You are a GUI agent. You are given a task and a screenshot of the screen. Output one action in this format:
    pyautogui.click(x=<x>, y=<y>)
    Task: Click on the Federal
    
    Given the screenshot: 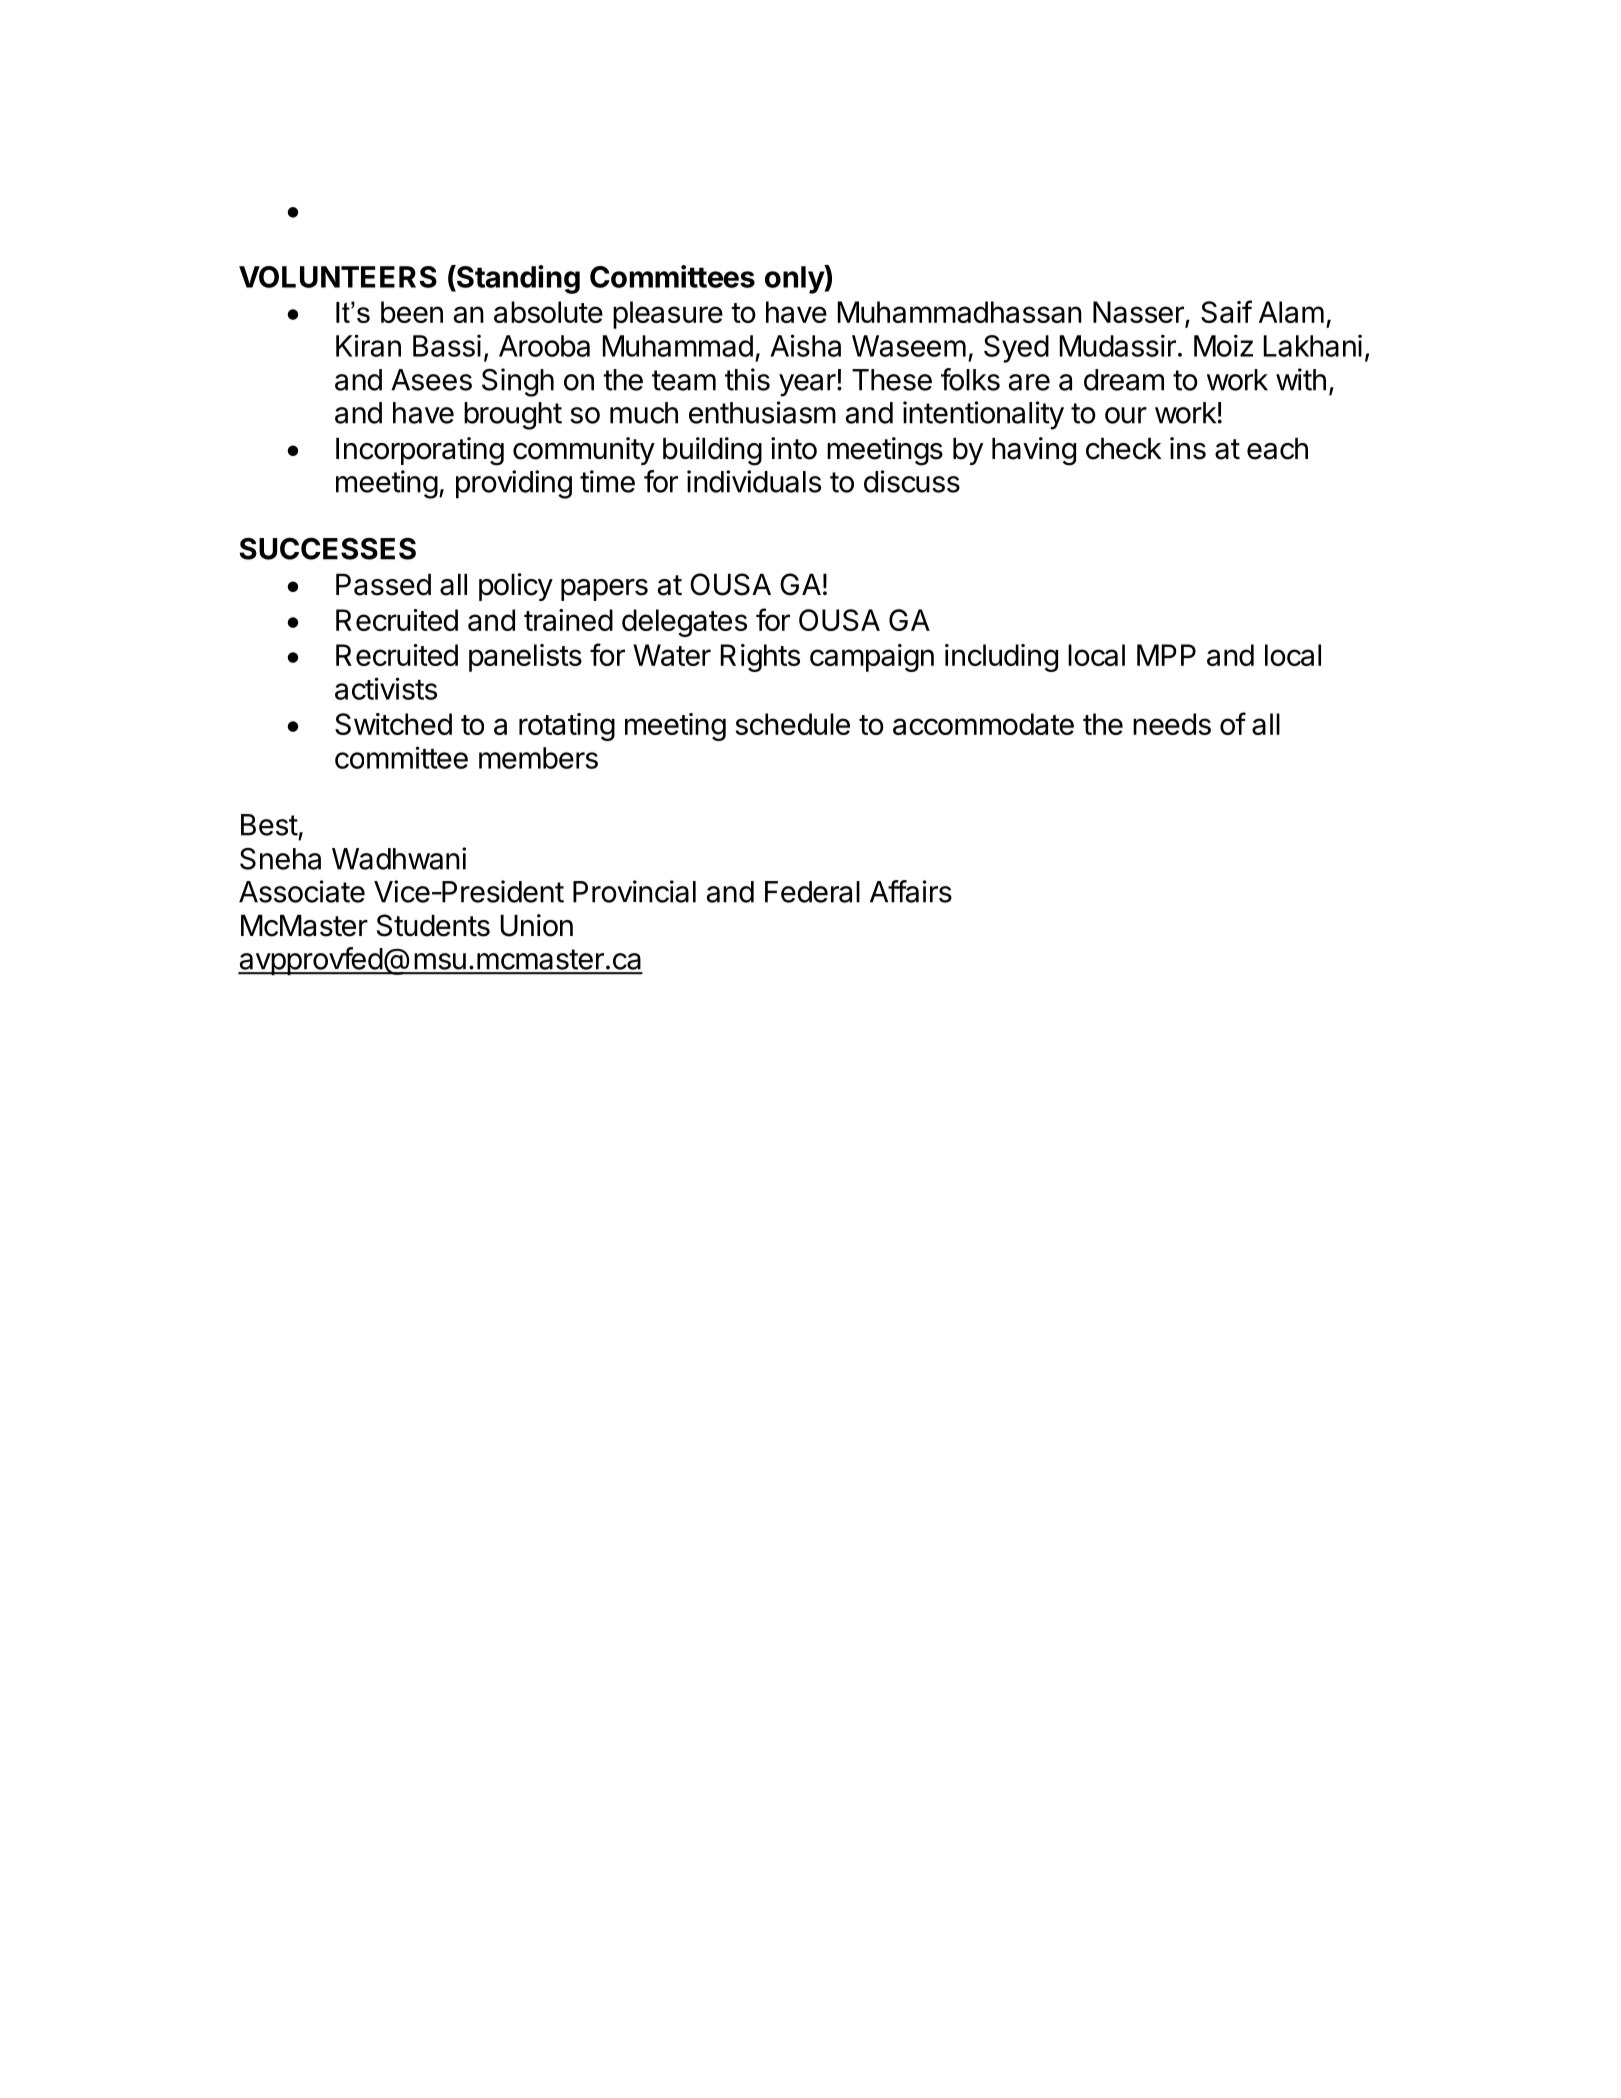 What is the action you would take?
    pyautogui.click(x=812, y=892)
